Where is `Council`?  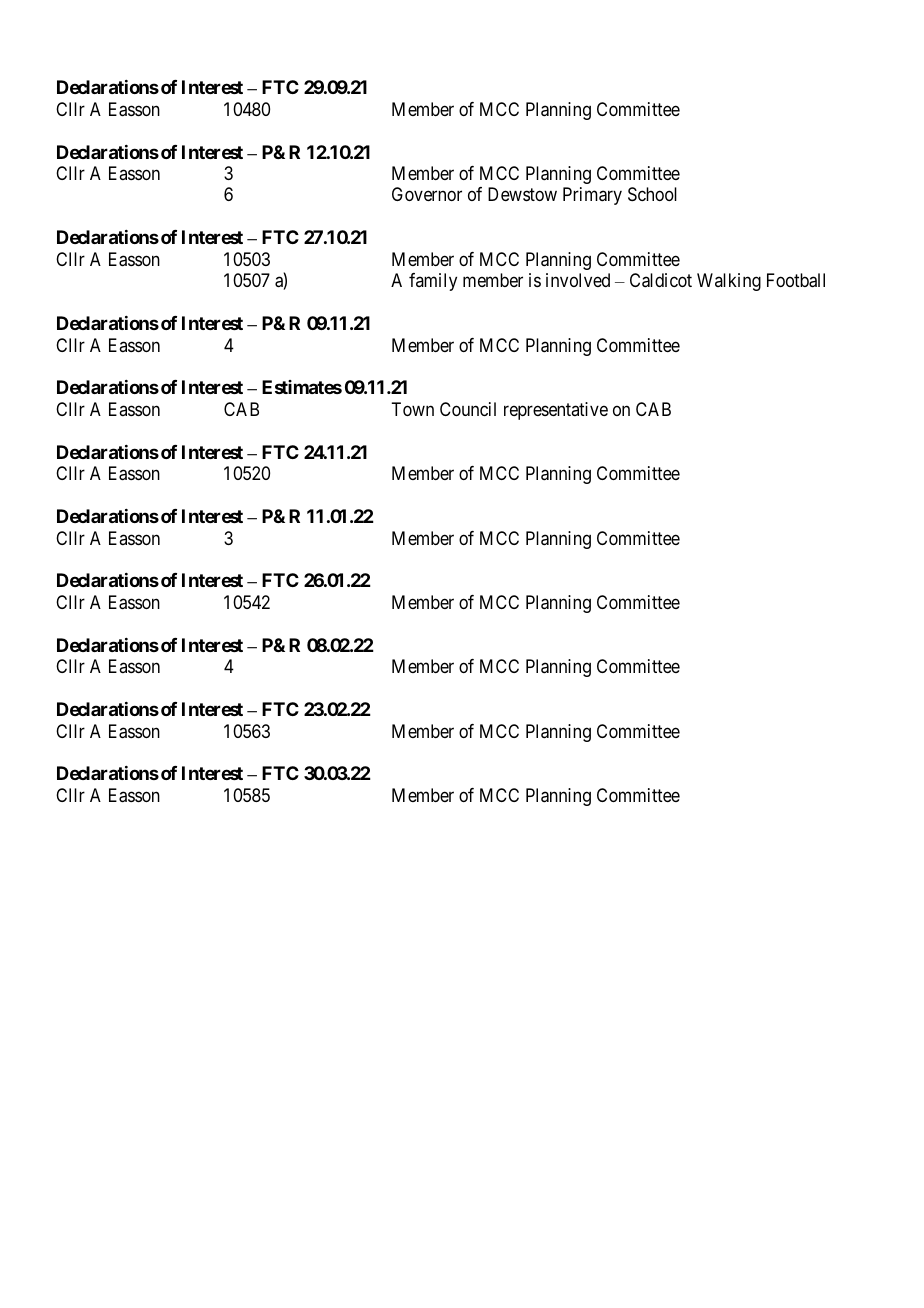
Council is located at coordinates (468, 409).
